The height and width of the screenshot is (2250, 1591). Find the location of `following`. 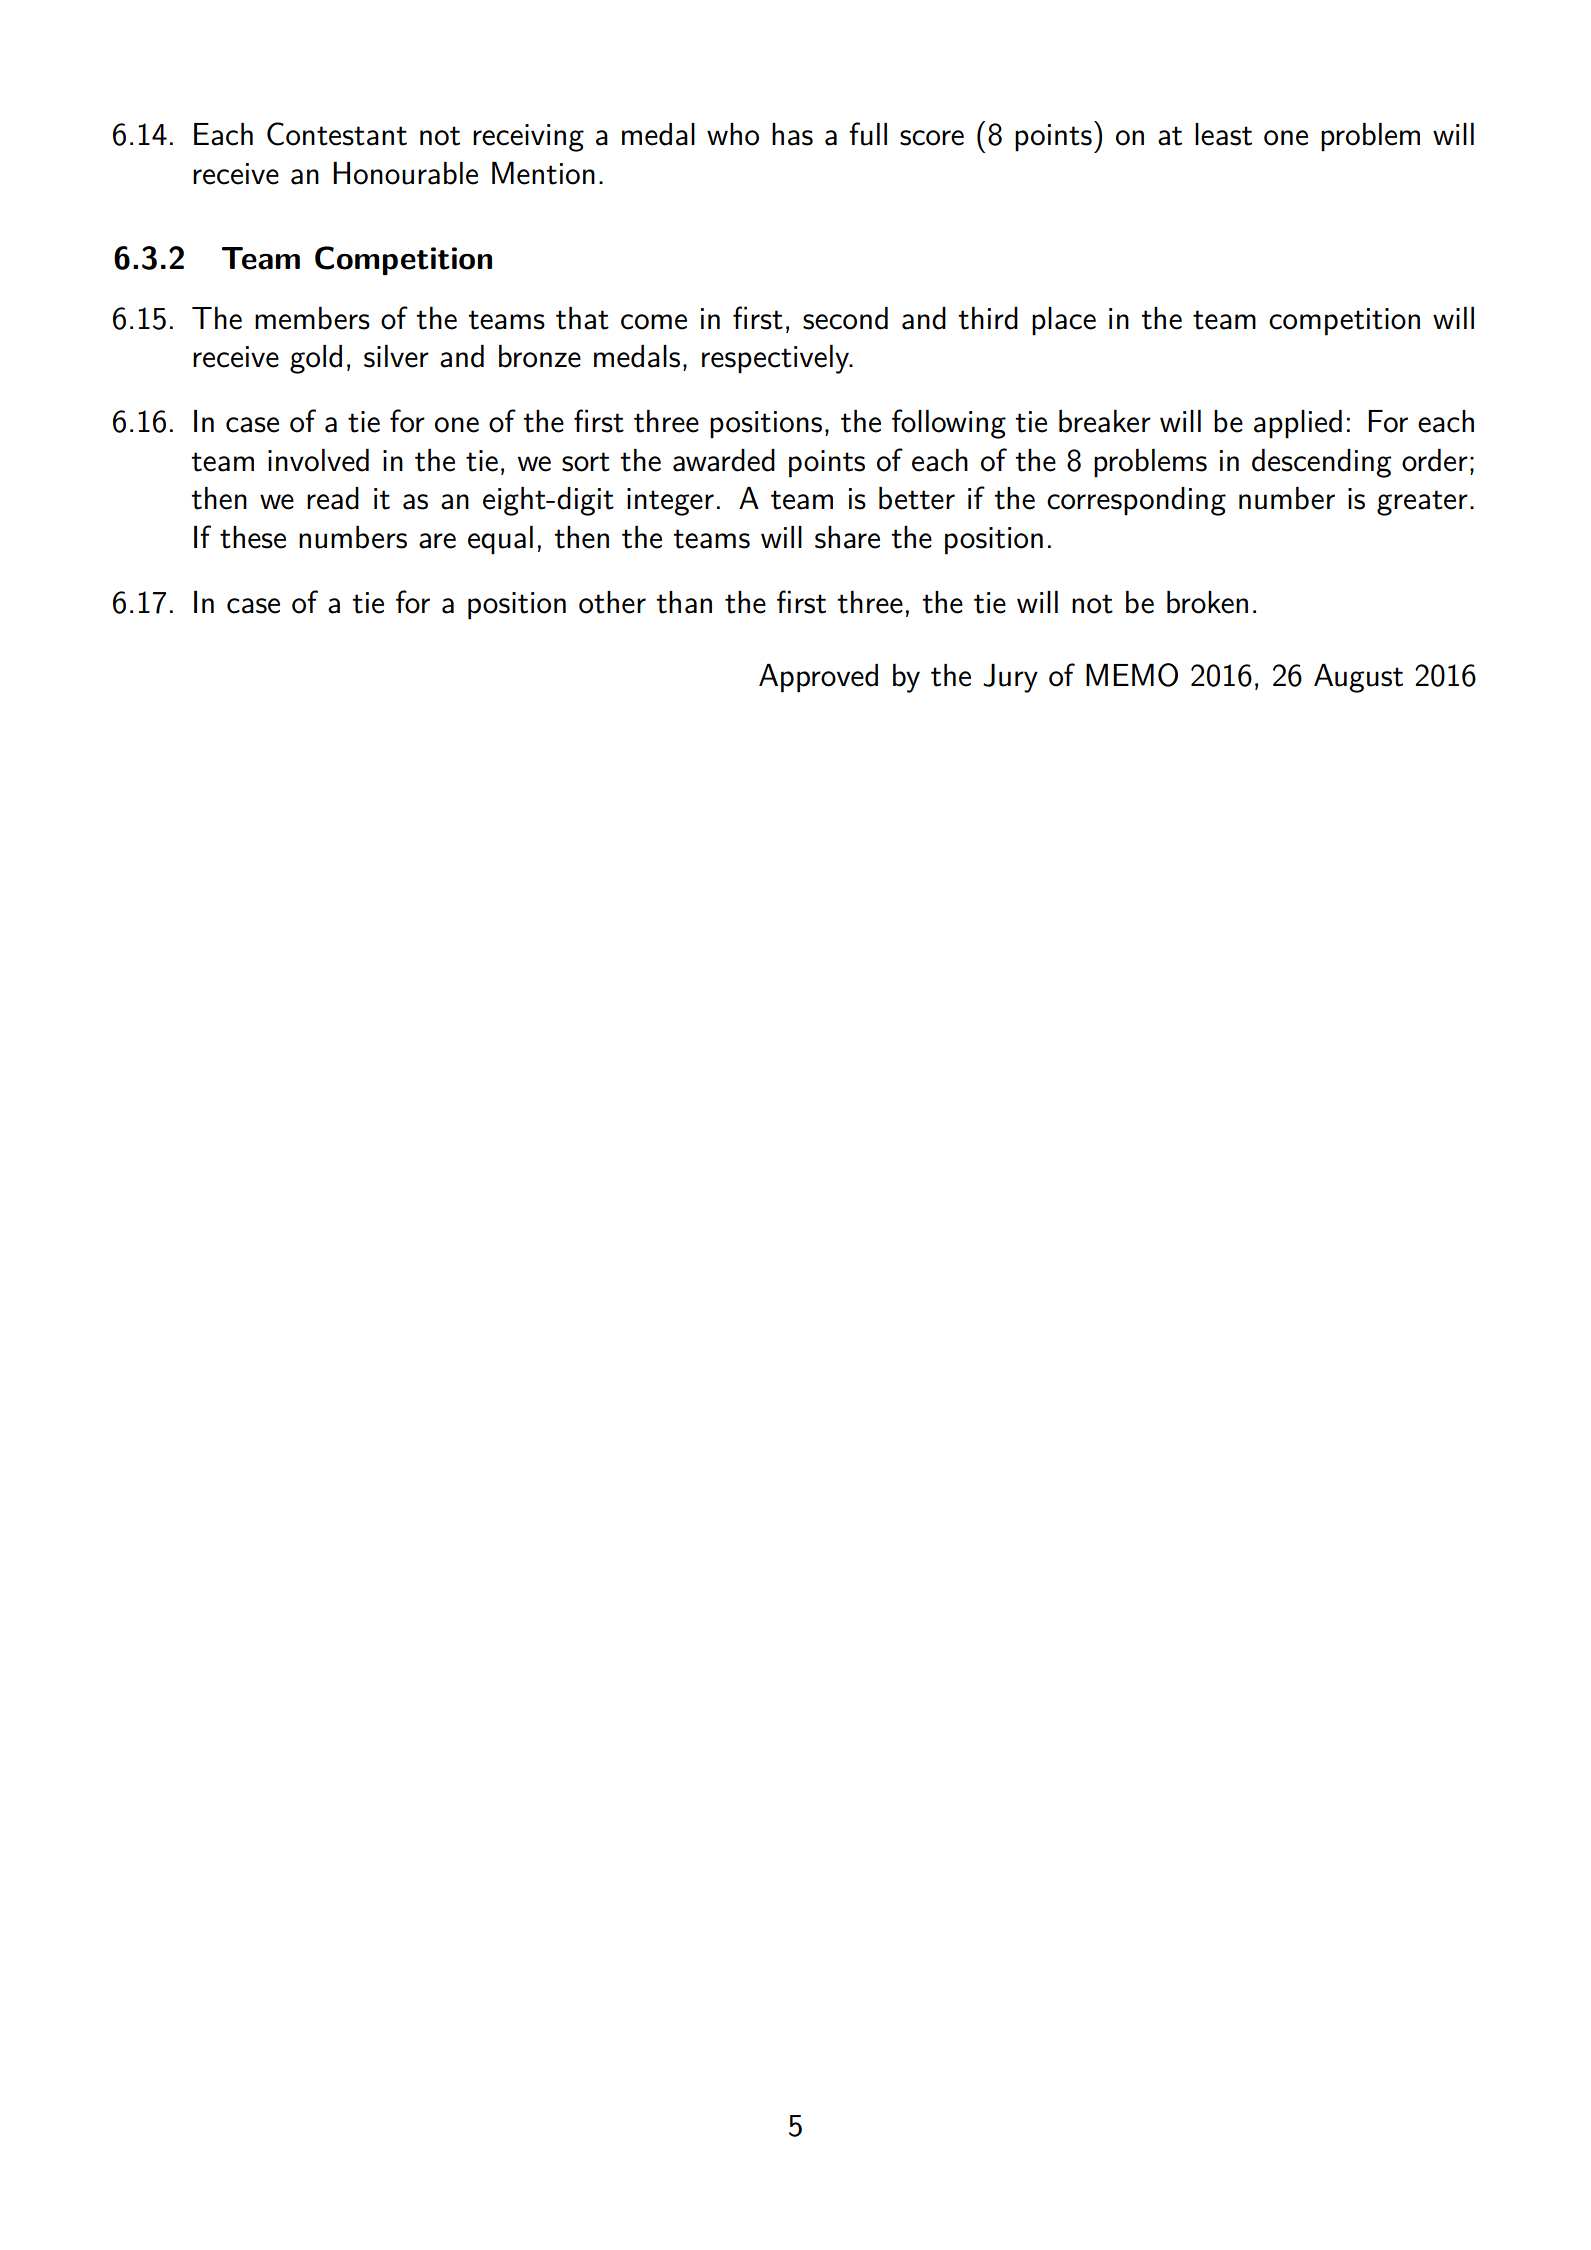

following is located at coordinates (949, 424).
